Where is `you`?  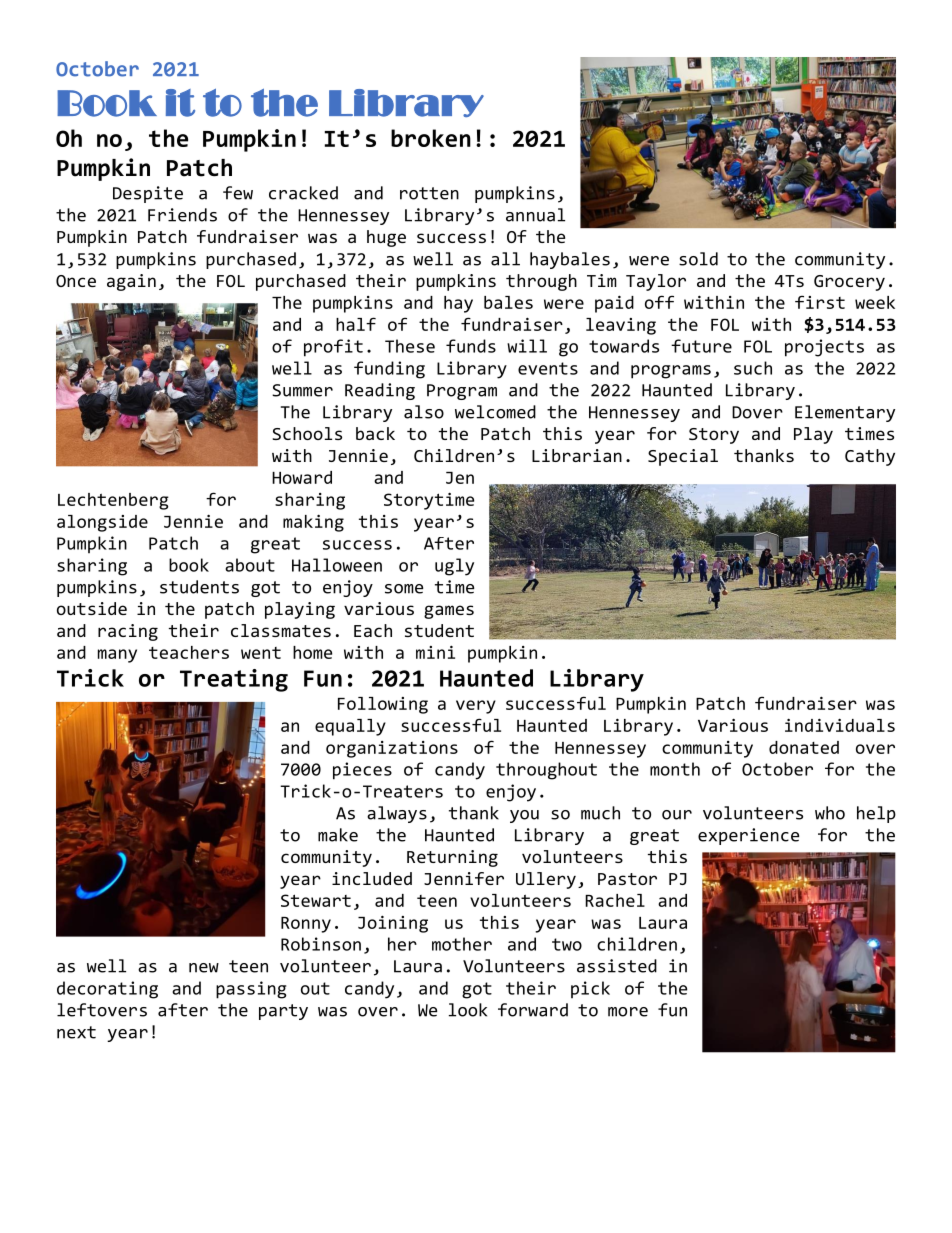 you is located at coordinates (524, 816).
